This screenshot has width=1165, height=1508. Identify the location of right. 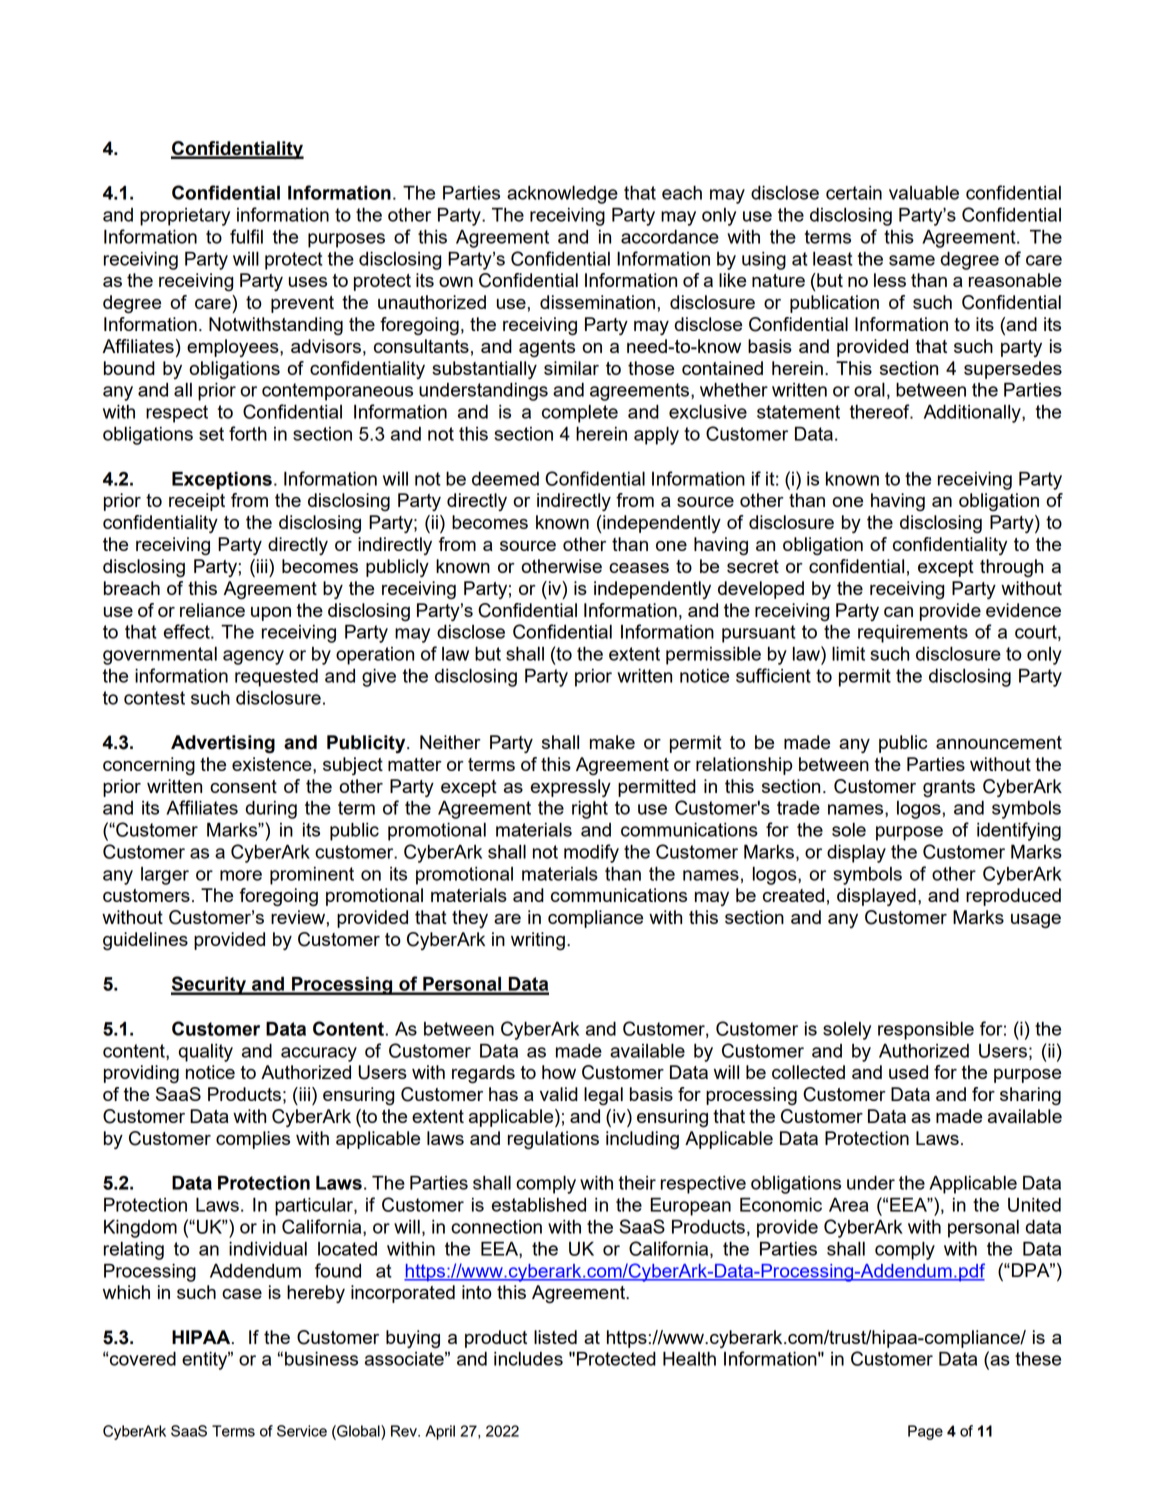
(590, 810).
